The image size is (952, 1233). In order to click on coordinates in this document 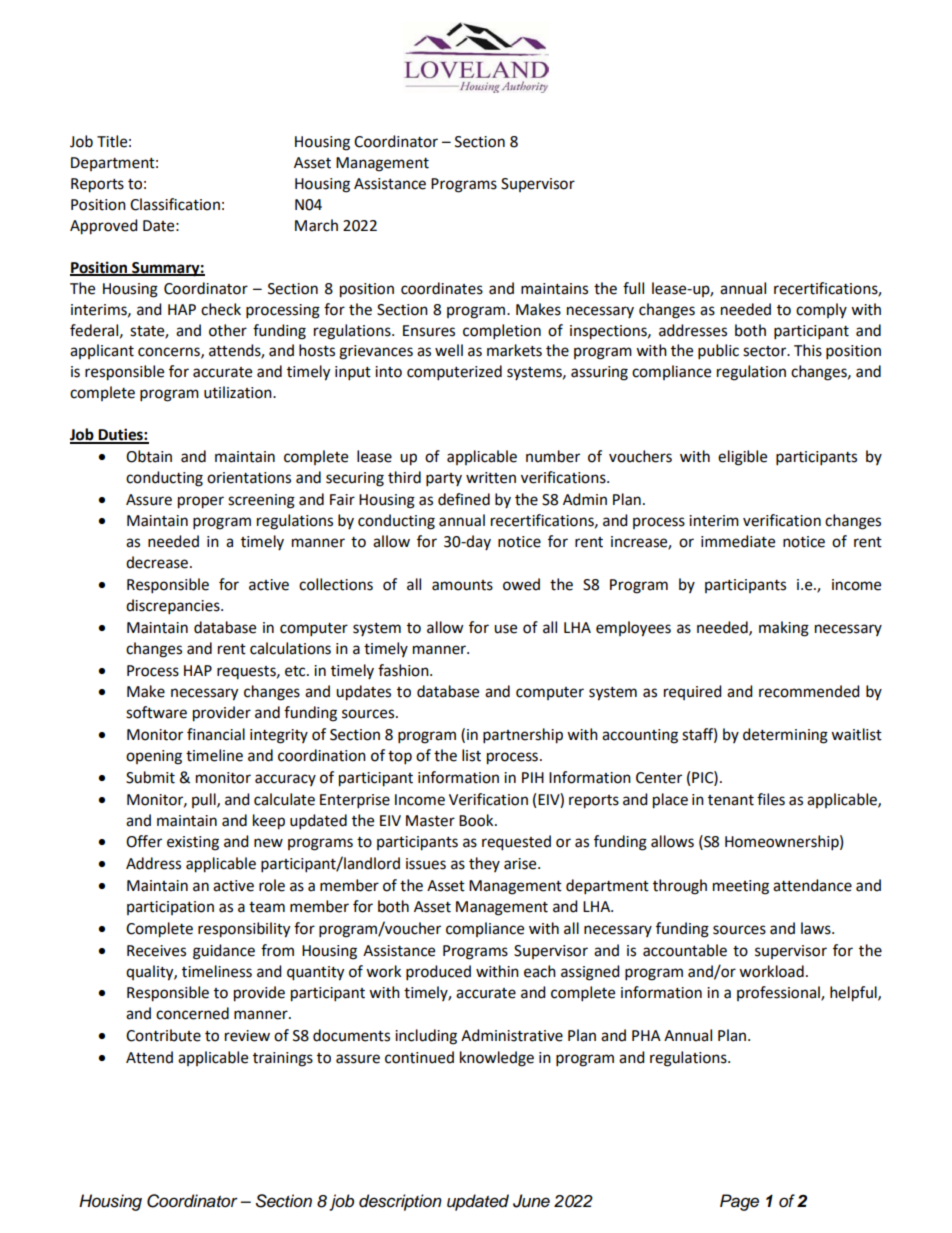, I will do `click(442, 288)`.
